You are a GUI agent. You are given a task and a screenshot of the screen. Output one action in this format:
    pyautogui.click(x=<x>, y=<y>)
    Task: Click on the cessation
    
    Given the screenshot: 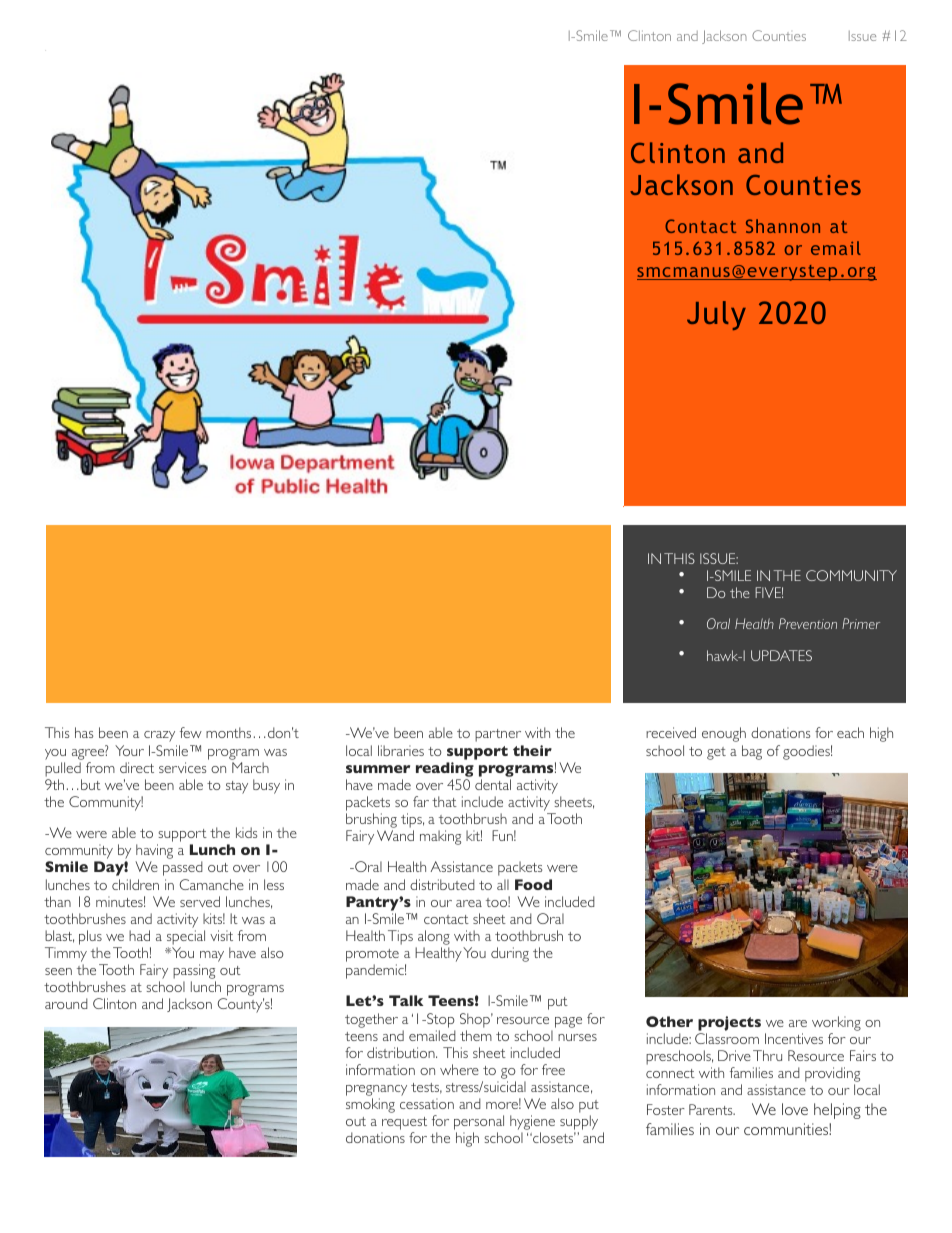 What is the action you would take?
    pyautogui.click(x=427, y=1103)
